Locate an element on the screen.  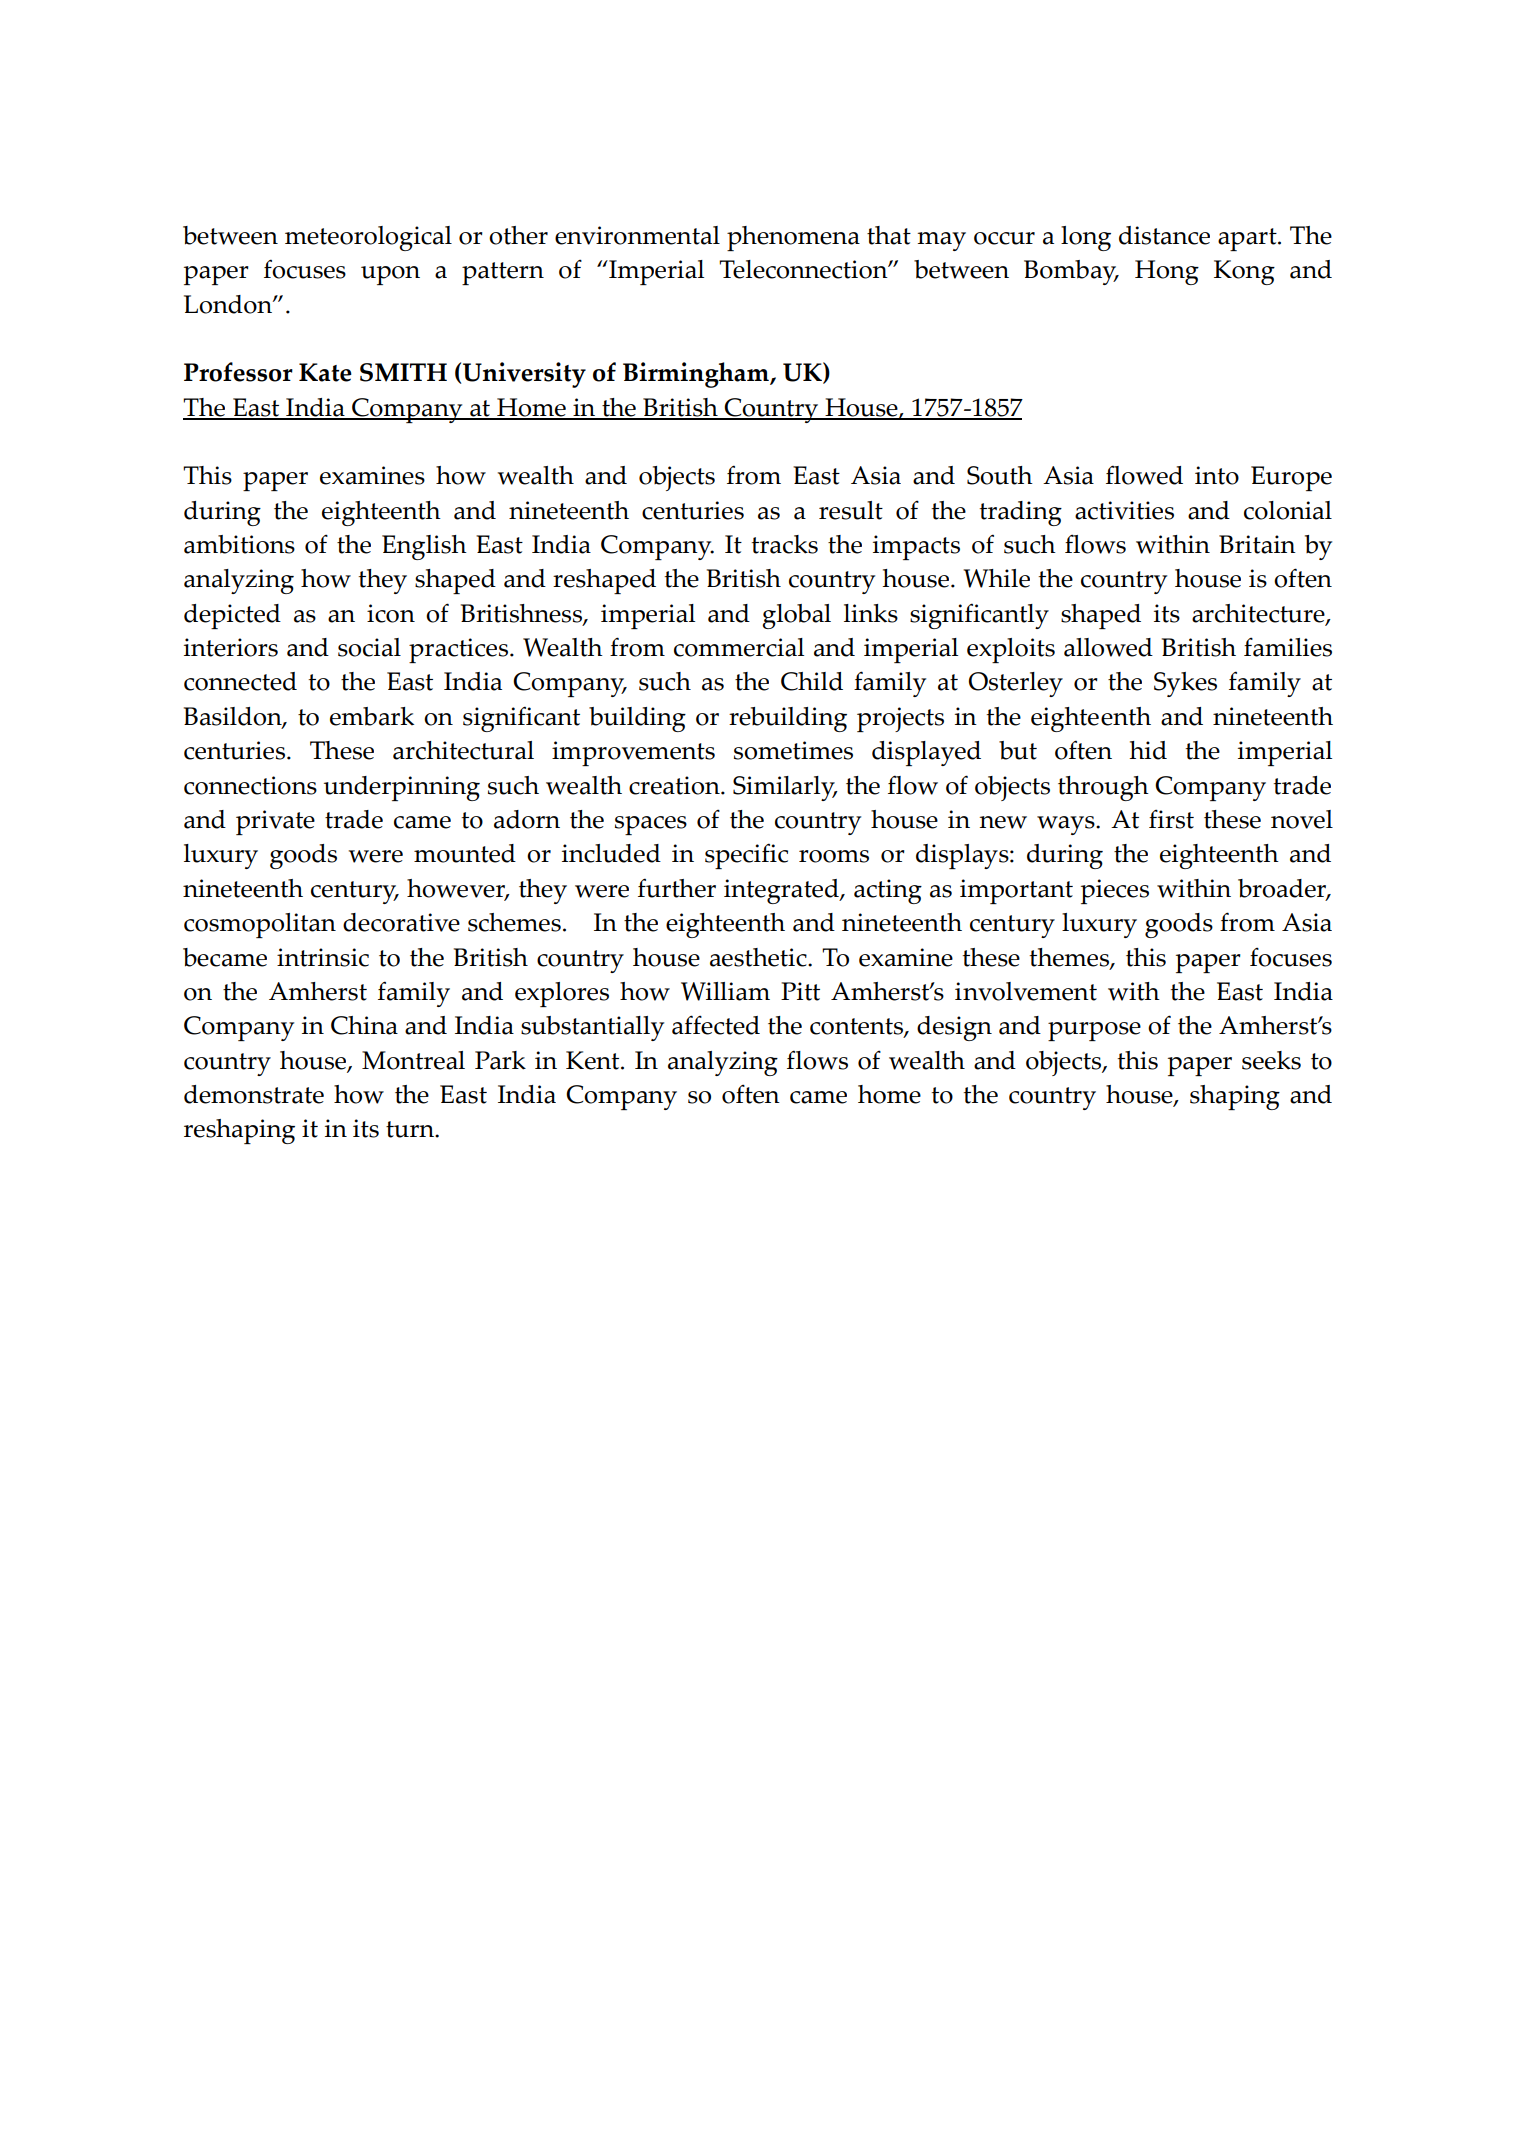
seeks is located at coordinates (1271, 1060).
